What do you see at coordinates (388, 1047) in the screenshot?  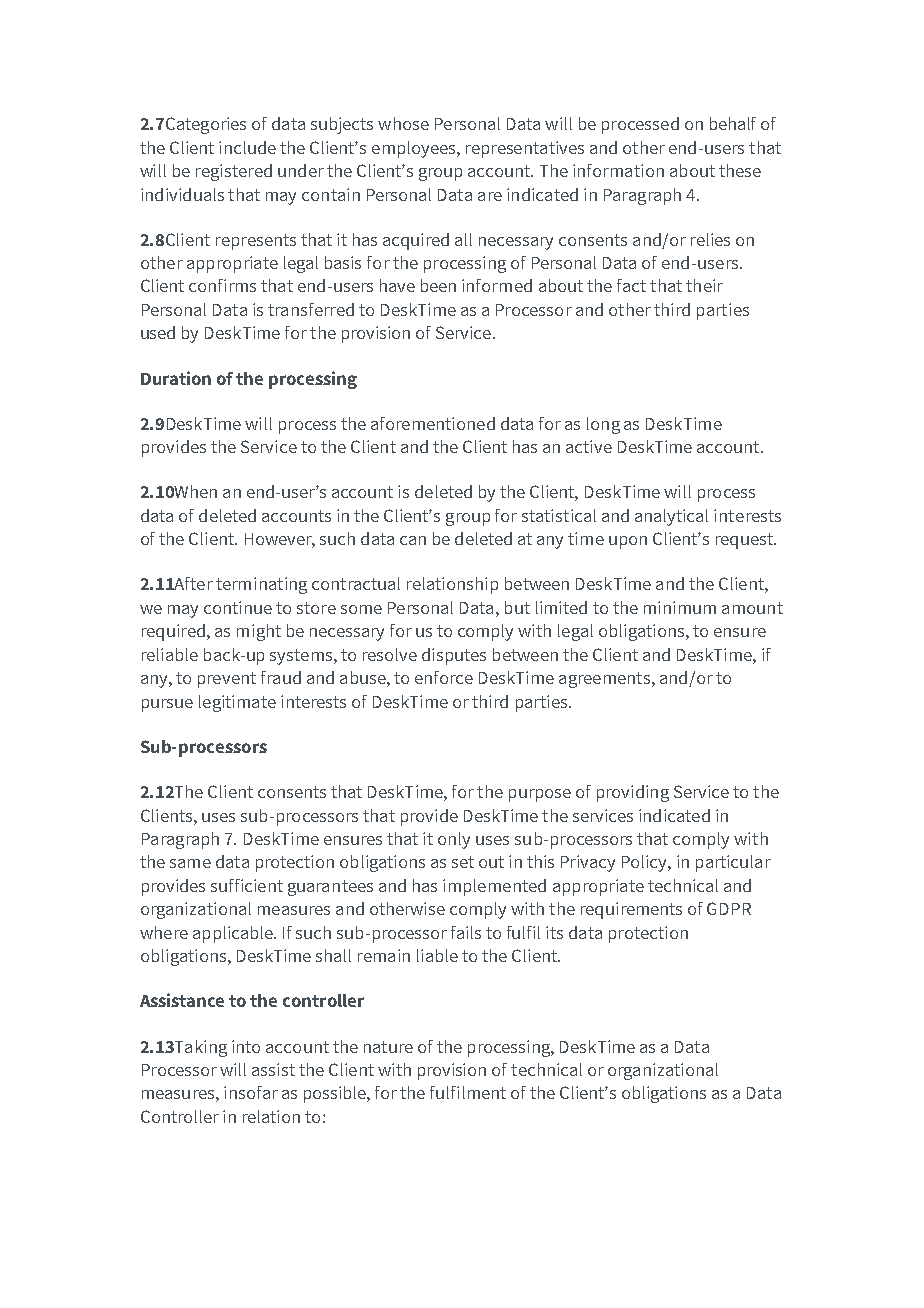 I see `nature` at bounding box center [388, 1047].
